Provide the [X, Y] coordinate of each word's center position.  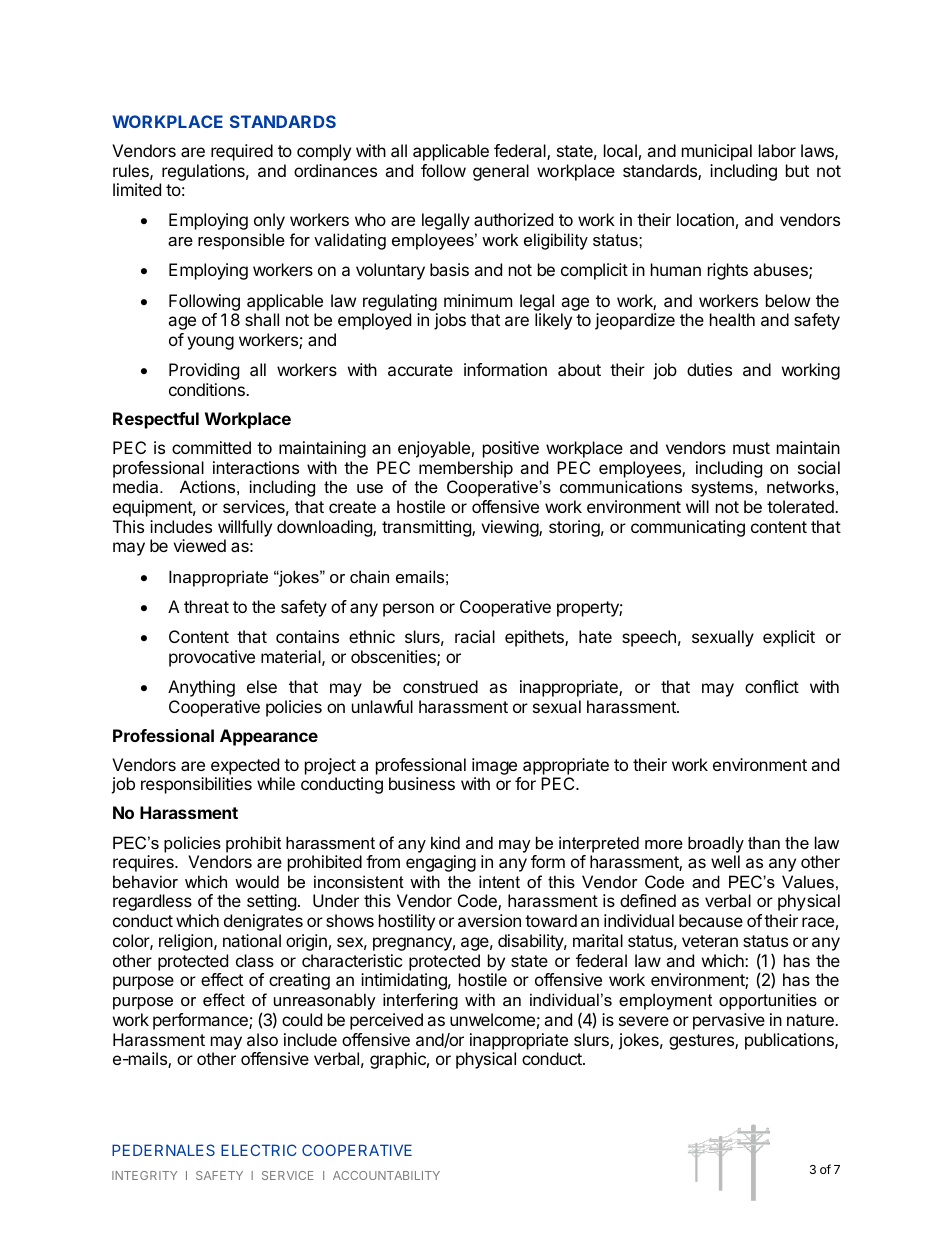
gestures [702, 1042]
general [501, 172]
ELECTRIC [258, 1150]
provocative [212, 658]
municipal [717, 152]
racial [475, 636]
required [242, 152]
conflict [772, 686]
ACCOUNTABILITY [386, 1175]
